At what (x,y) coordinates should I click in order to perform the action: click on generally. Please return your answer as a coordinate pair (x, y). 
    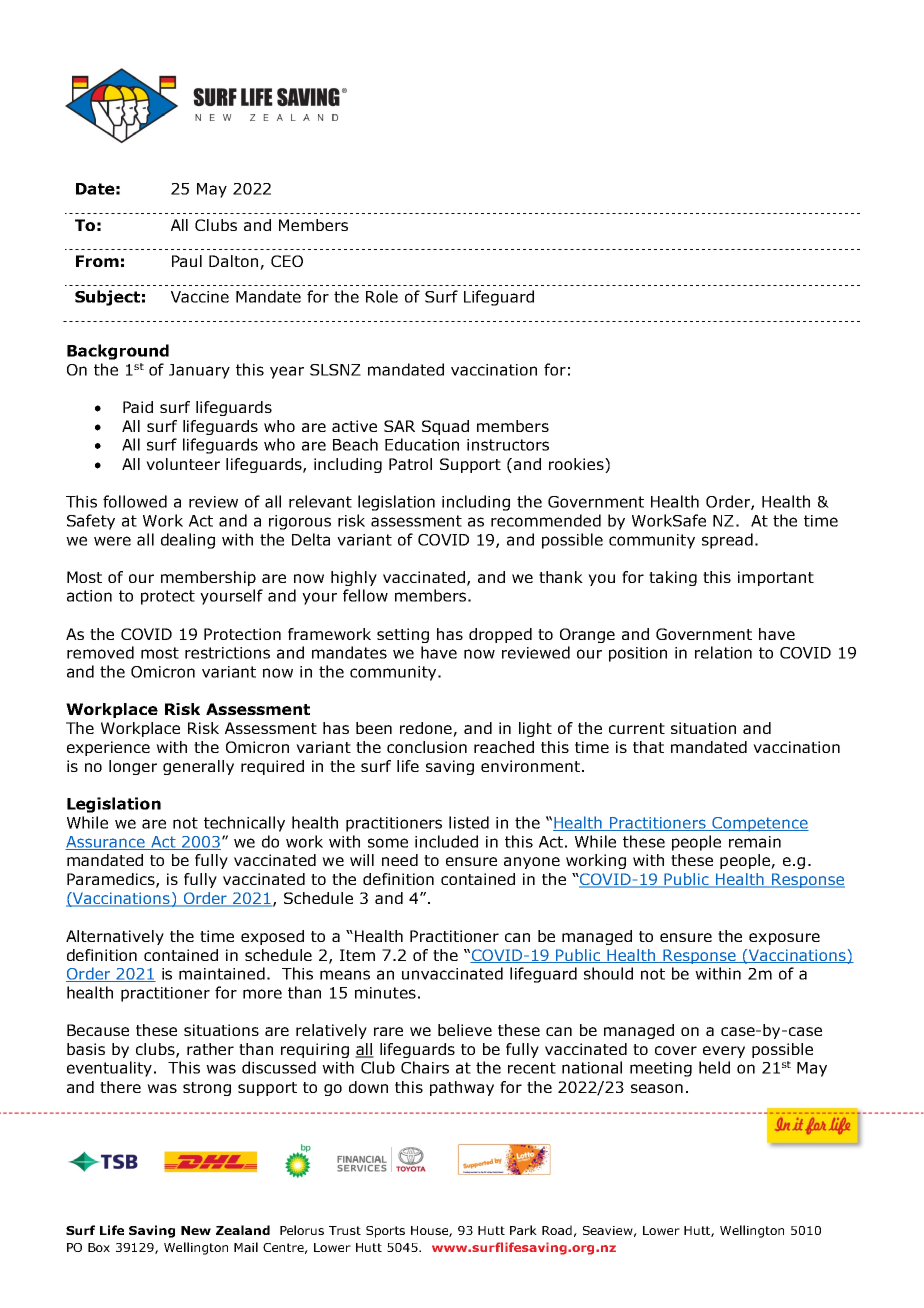
    Looking at the image, I should click on (198, 767).
